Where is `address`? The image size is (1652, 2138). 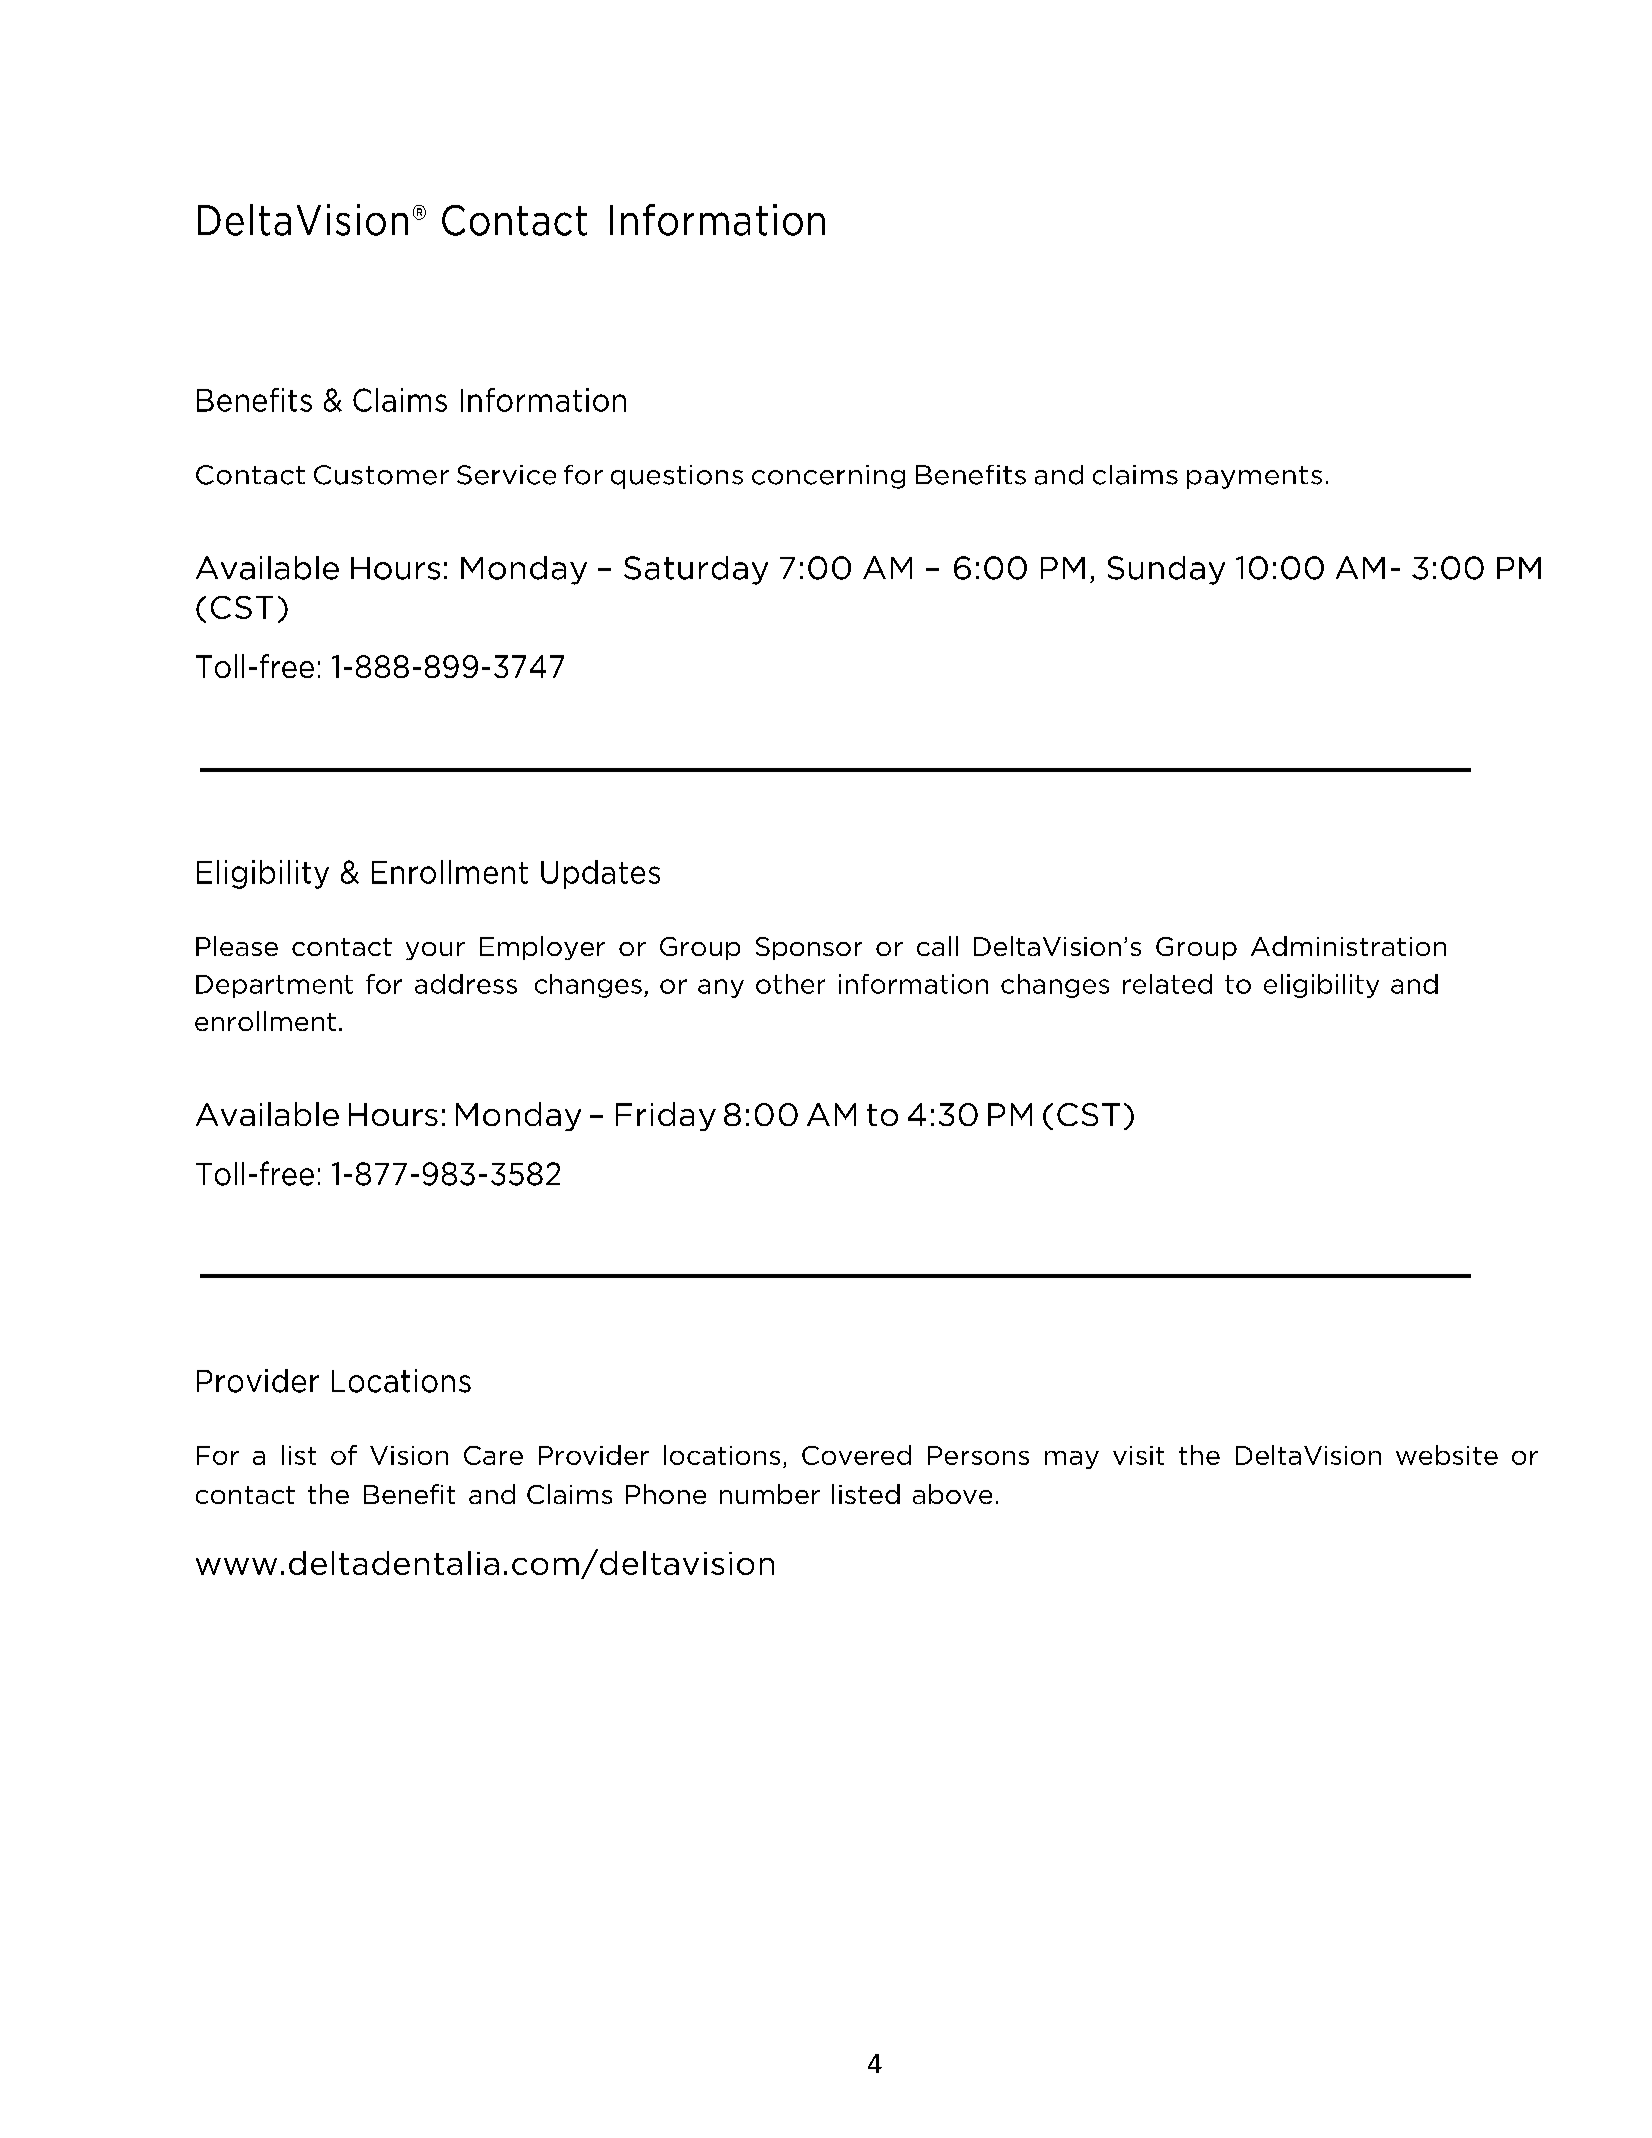 address is located at coordinates (466, 984).
